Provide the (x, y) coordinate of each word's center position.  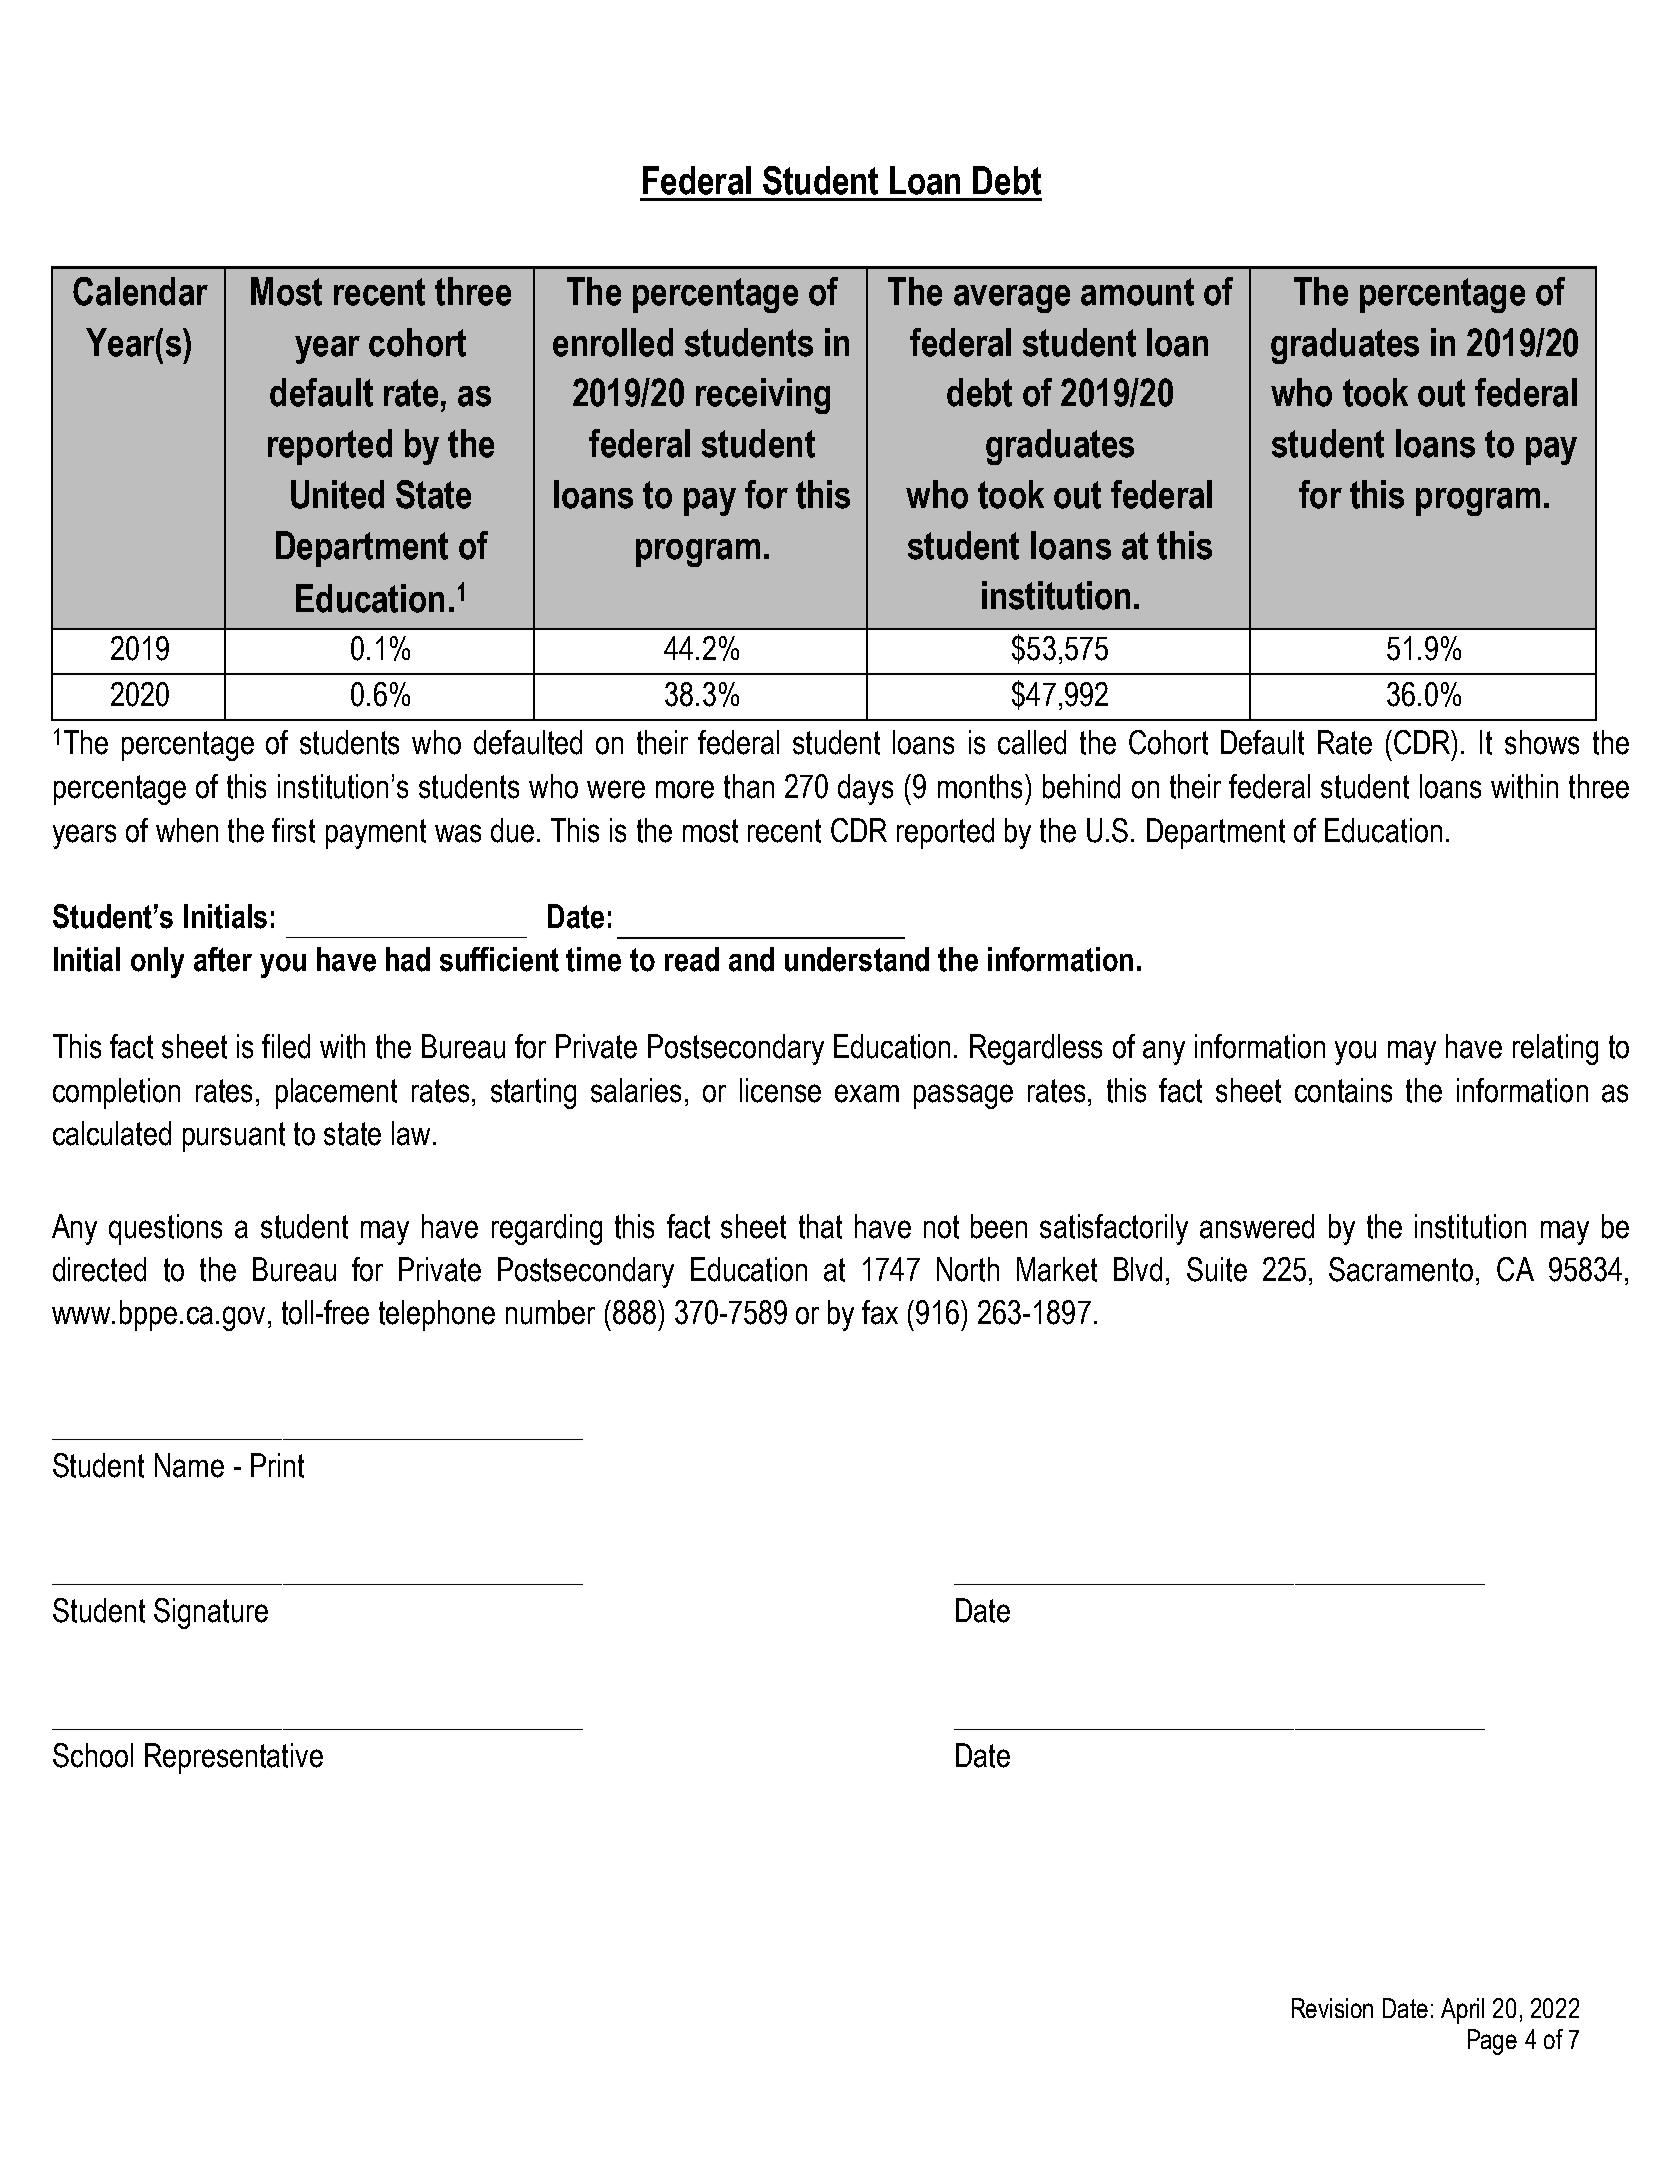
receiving (763, 396)
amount (1137, 292)
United (337, 494)
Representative (234, 1758)
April (1462, 2011)
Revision (1332, 2008)
